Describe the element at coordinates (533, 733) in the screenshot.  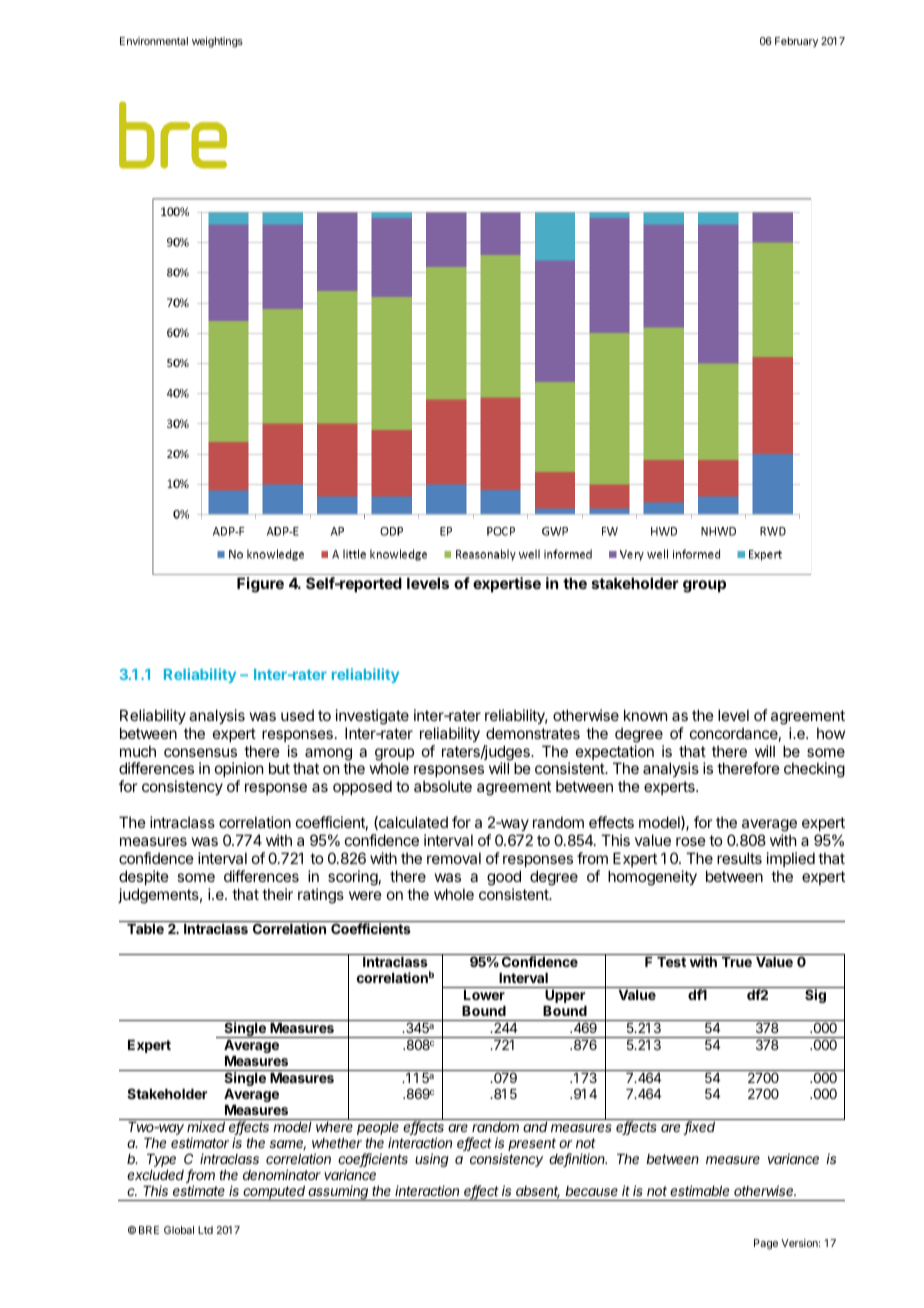
I see `demonstrates` at that location.
